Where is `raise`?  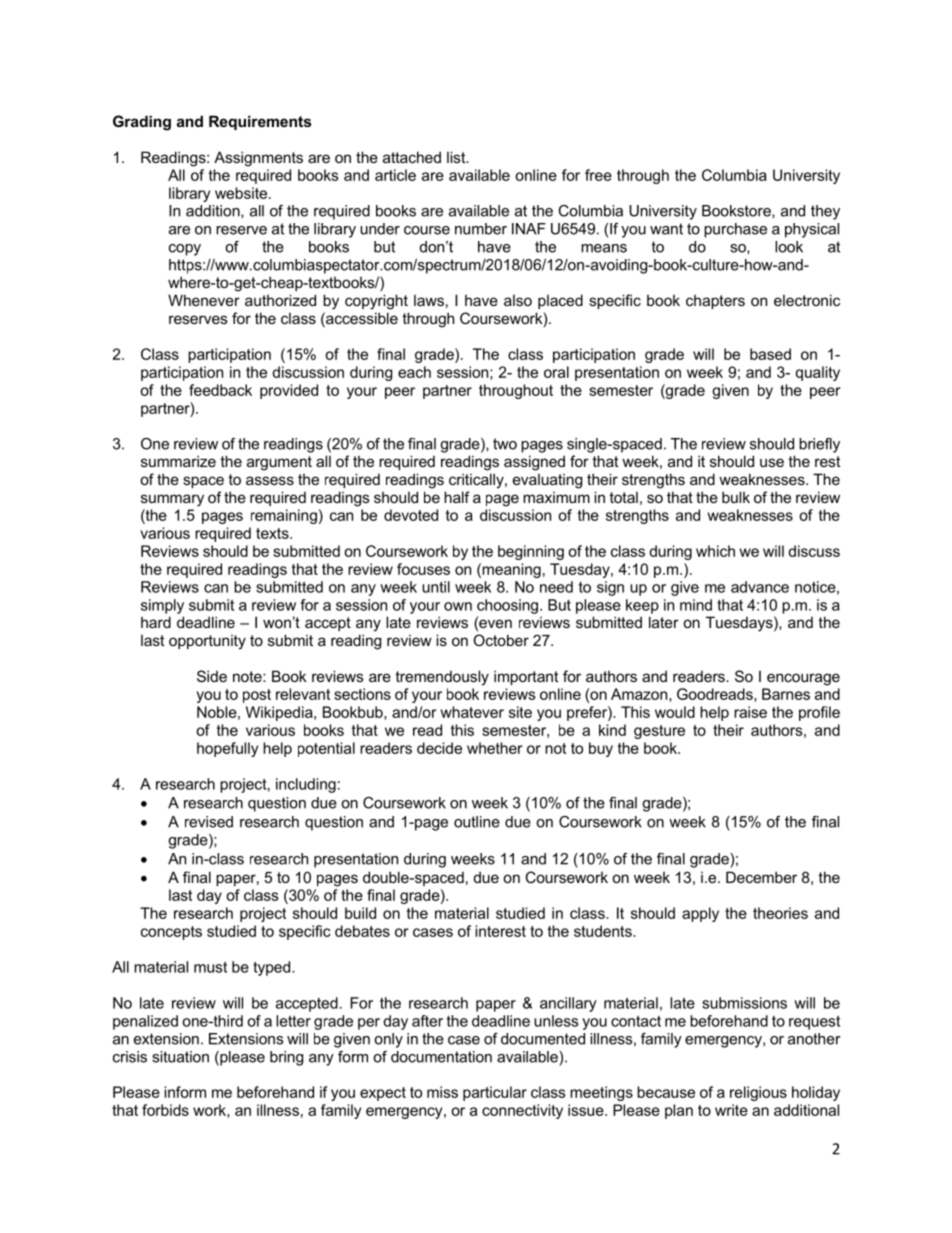
raise is located at coordinates (750, 712).
